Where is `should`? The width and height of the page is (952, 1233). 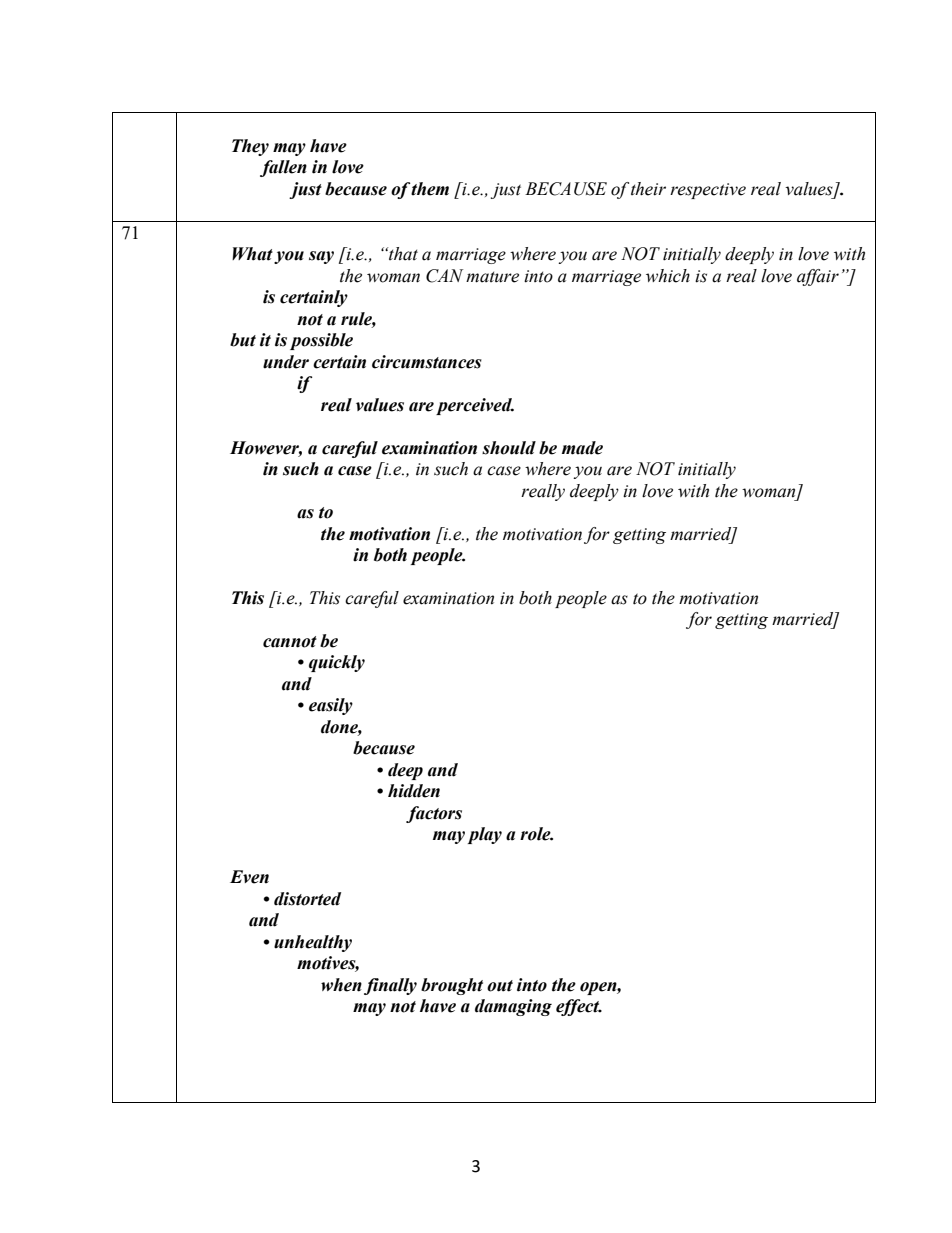 should is located at coordinates (509, 448).
